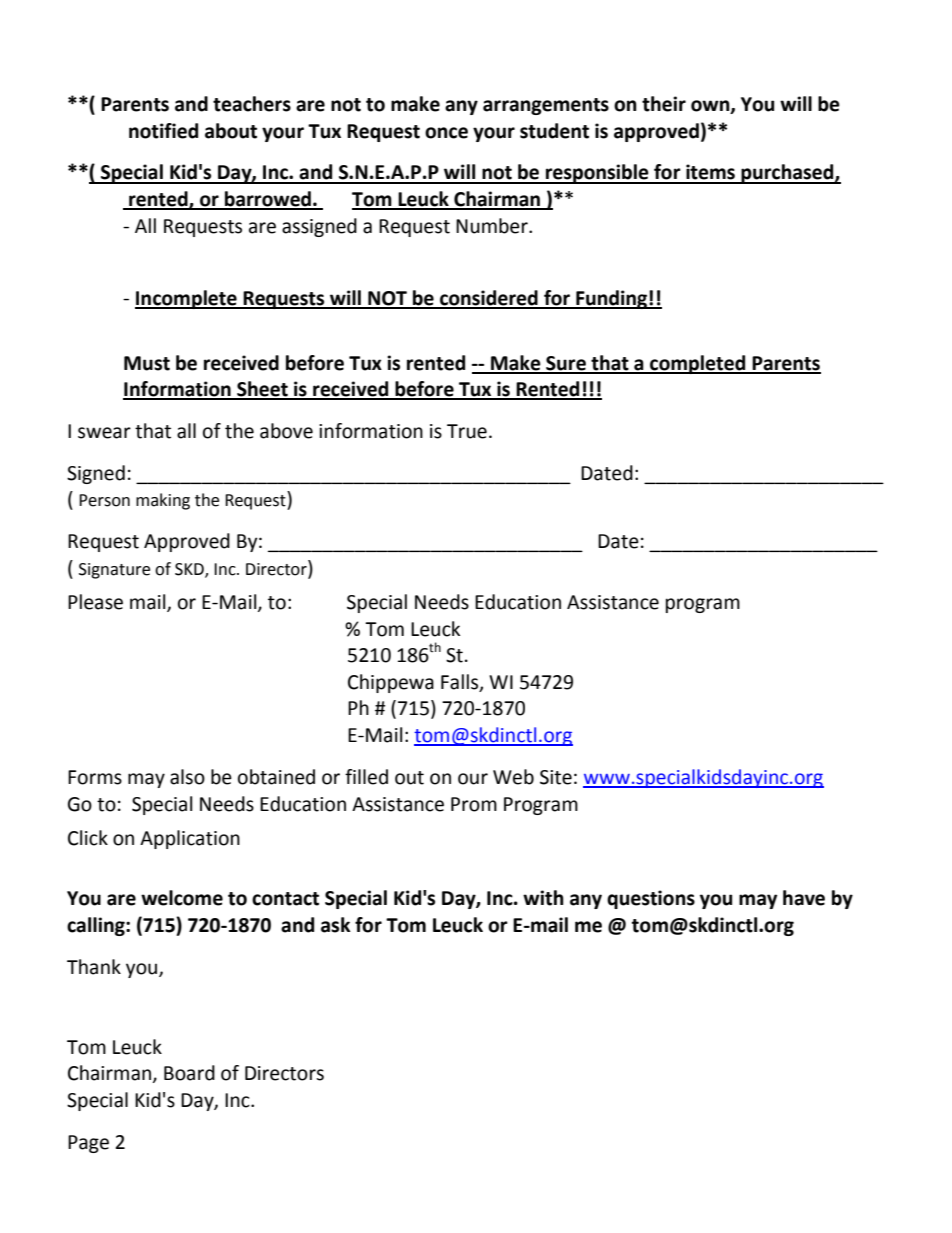 The width and height of the image is (952, 1233). What do you see at coordinates (163, 131) in the image?
I see `notified` at bounding box center [163, 131].
